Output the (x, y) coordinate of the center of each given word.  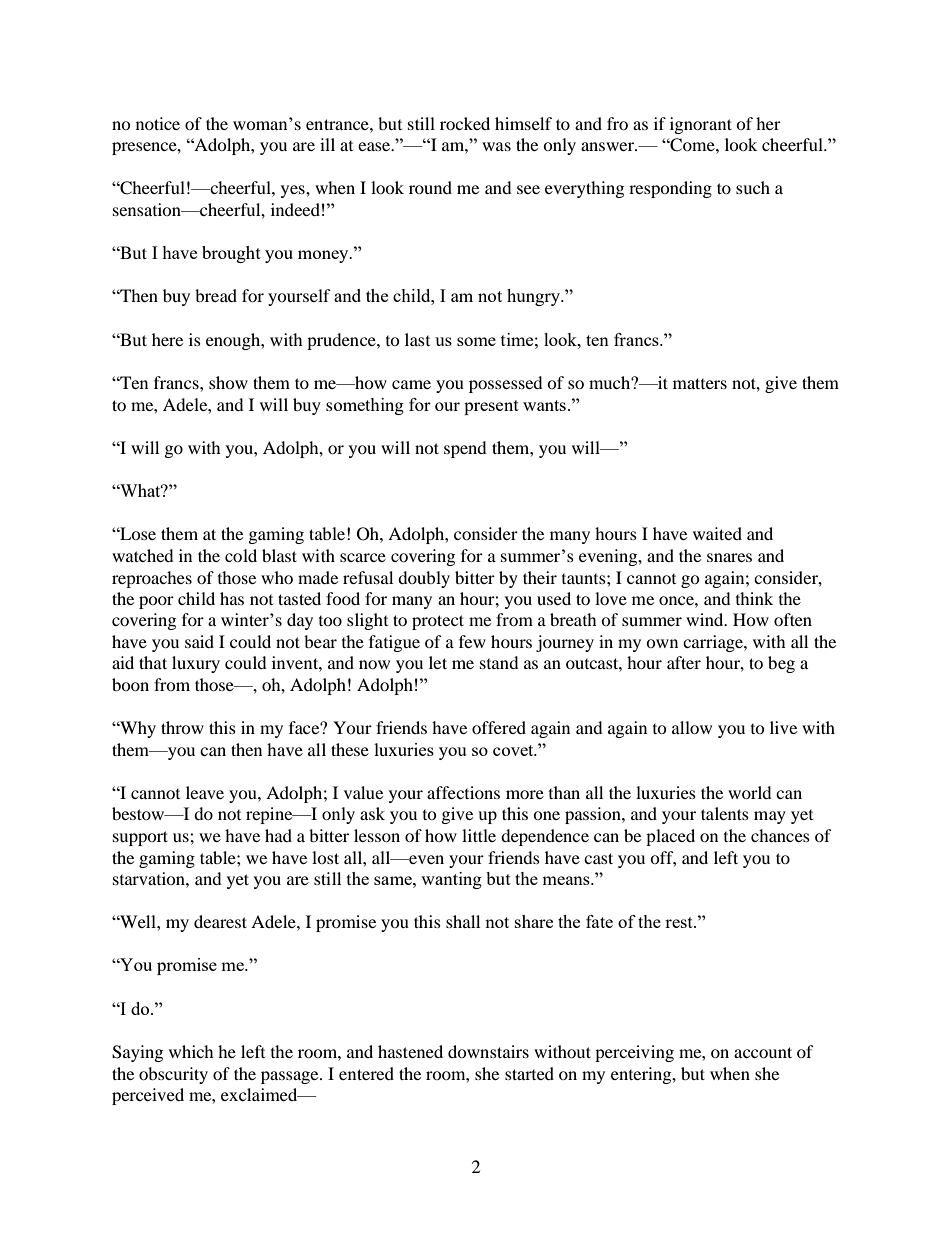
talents (725, 813)
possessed (506, 384)
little (479, 835)
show (228, 382)
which (191, 1051)
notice (158, 123)
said (199, 641)
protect (438, 622)
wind (706, 619)
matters (700, 383)
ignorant (701, 125)
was (496, 146)
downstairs (488, 1051)
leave (205, 792)
